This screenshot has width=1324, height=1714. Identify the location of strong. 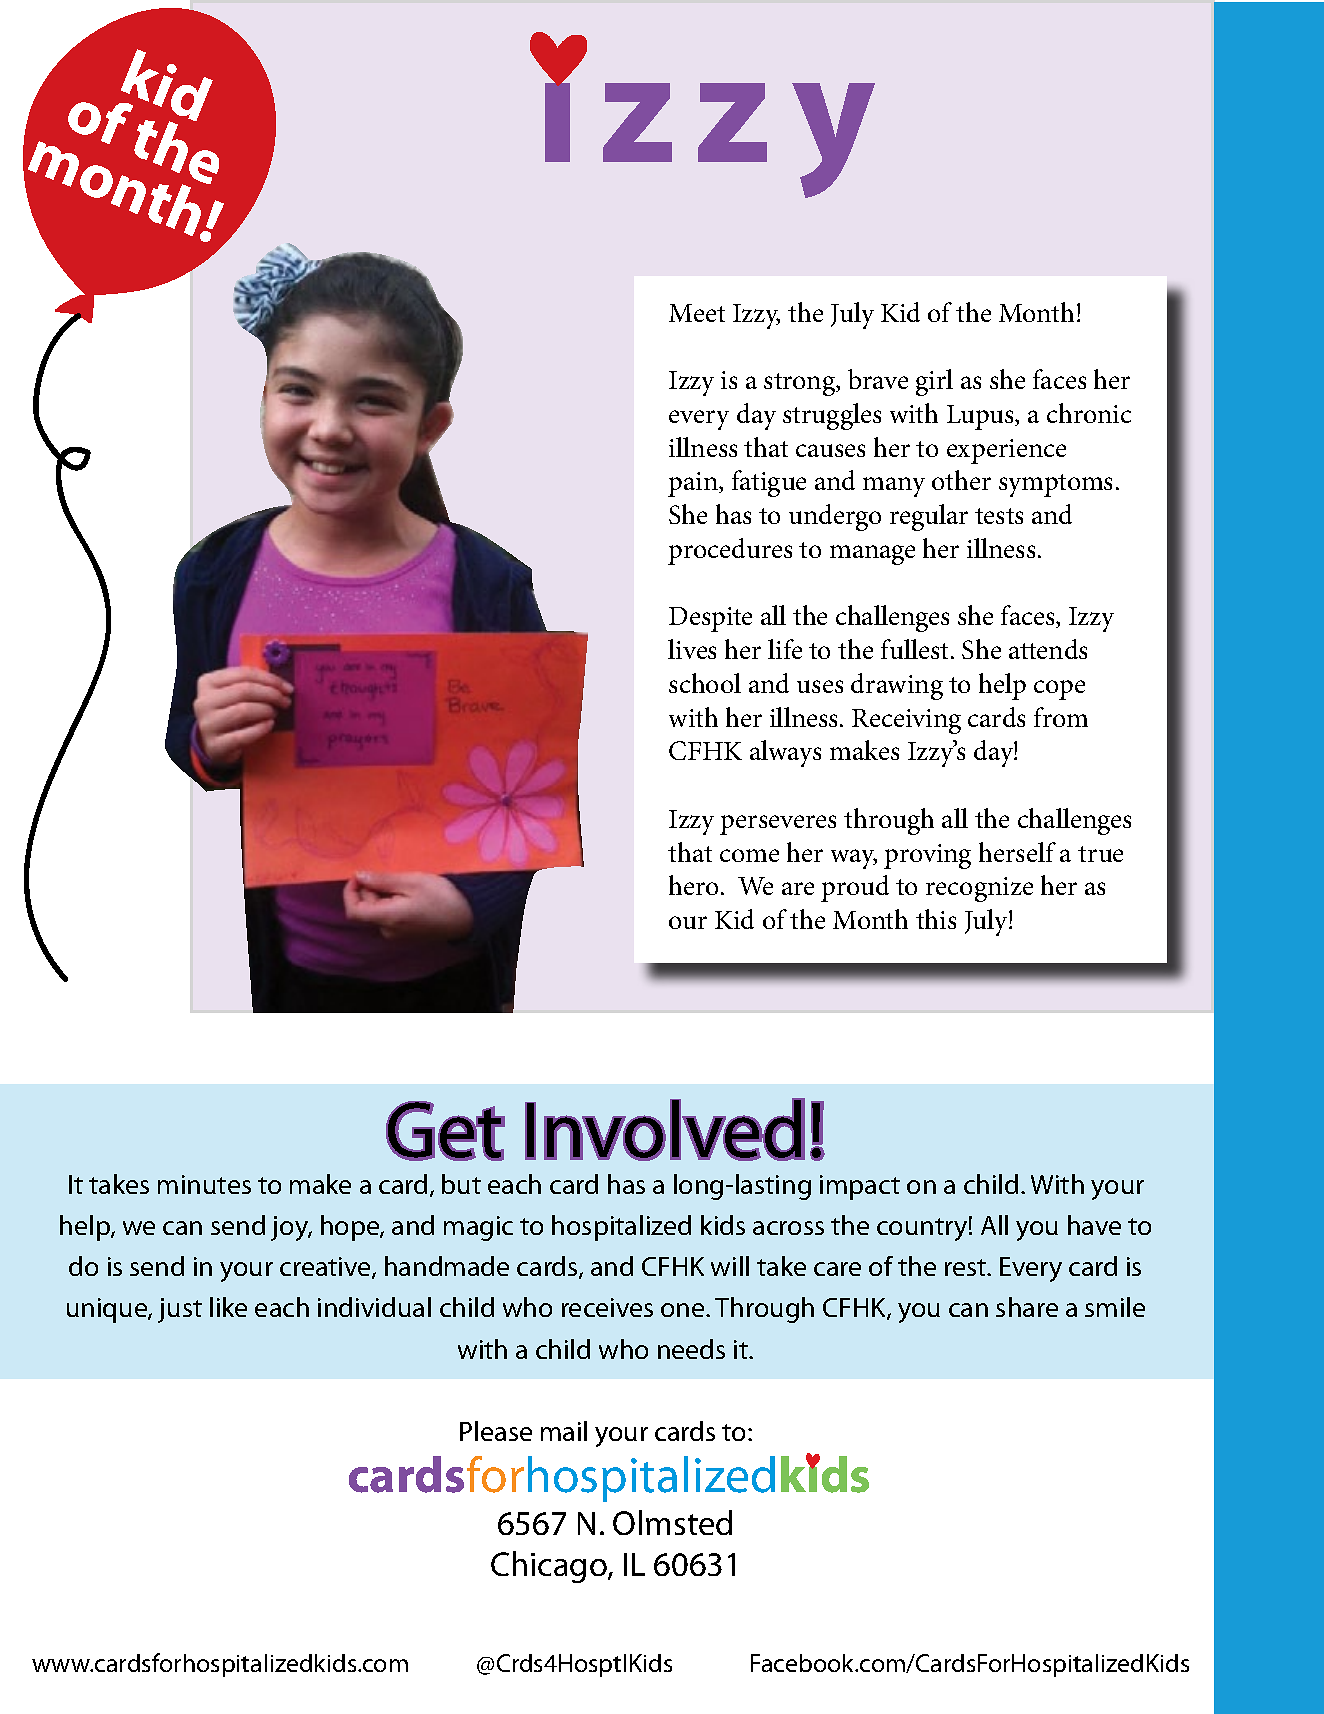
(801, 384).
